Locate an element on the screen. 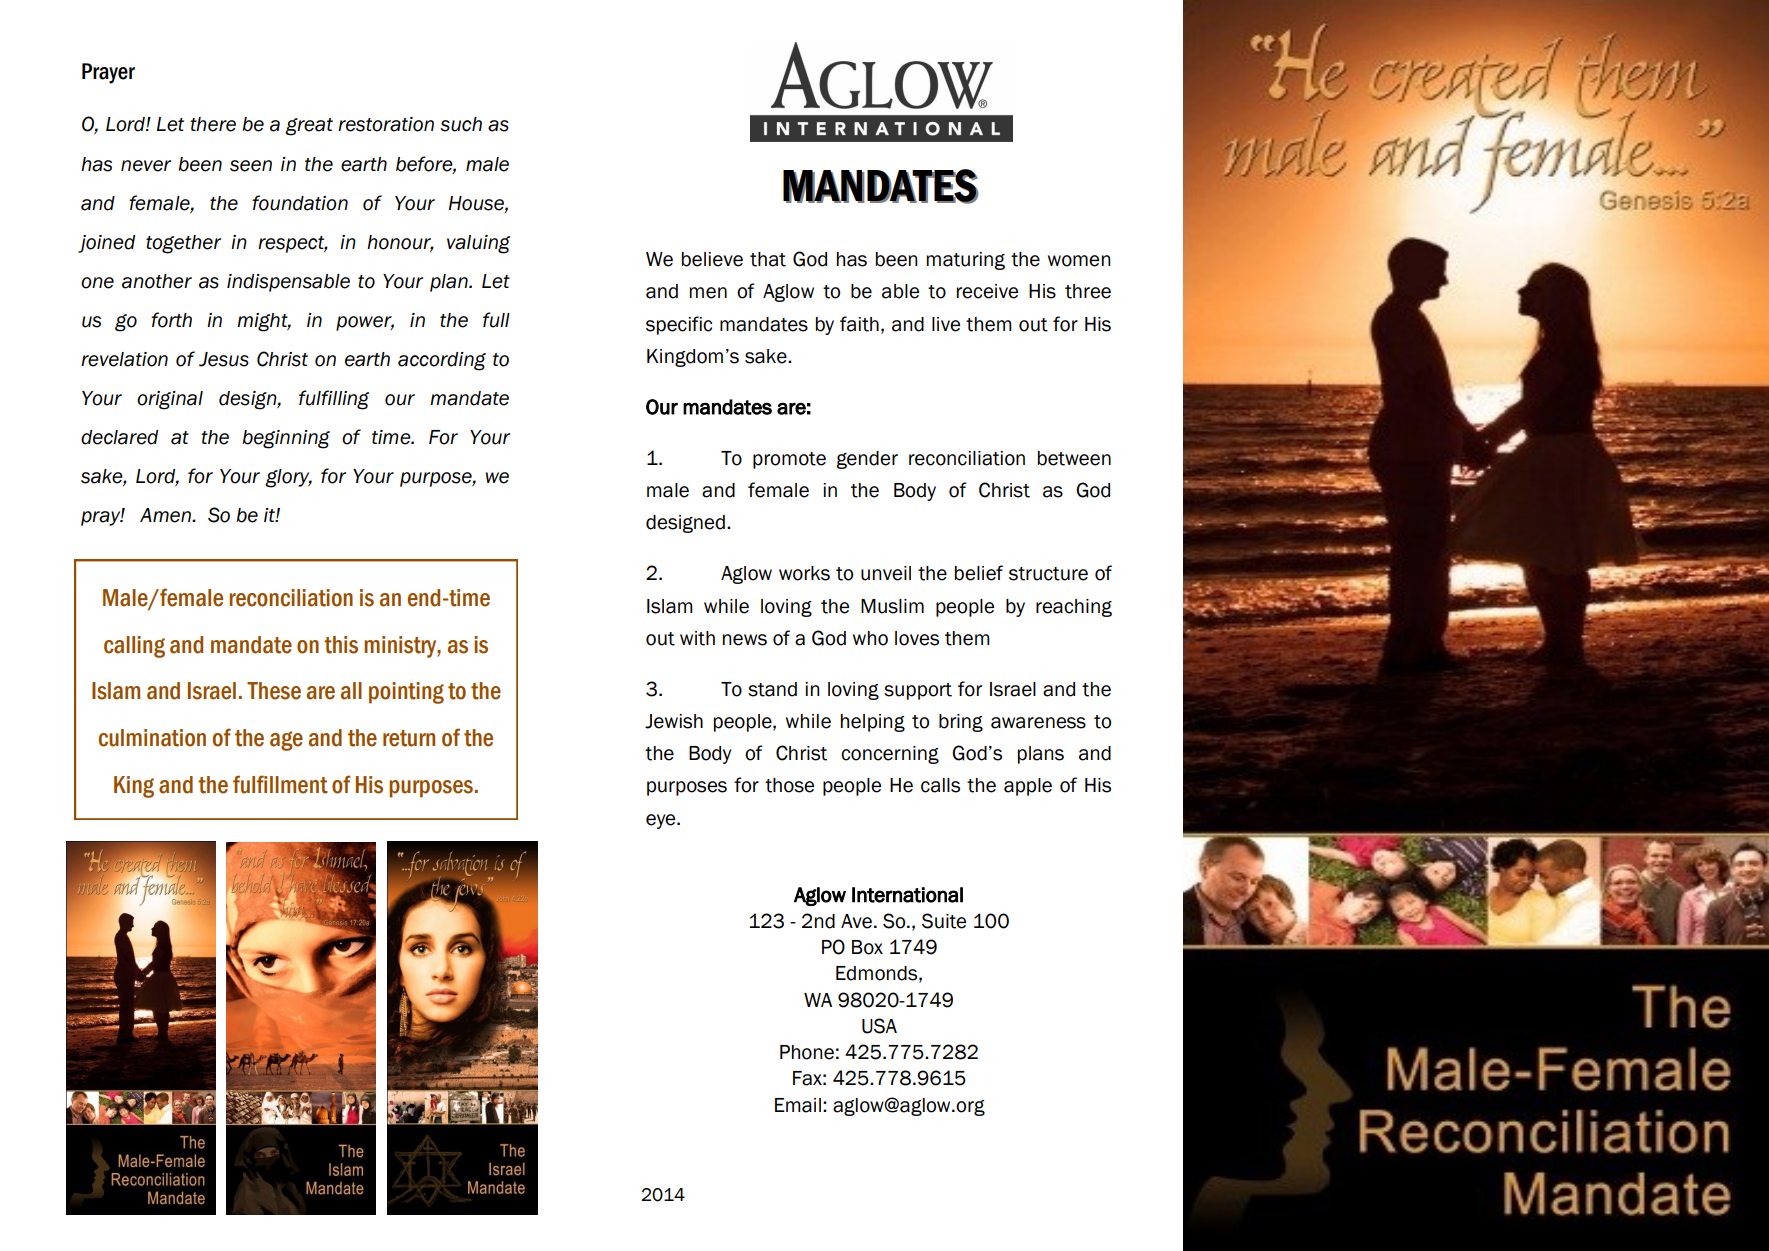  Email is located at coordinates (798, 1105).
